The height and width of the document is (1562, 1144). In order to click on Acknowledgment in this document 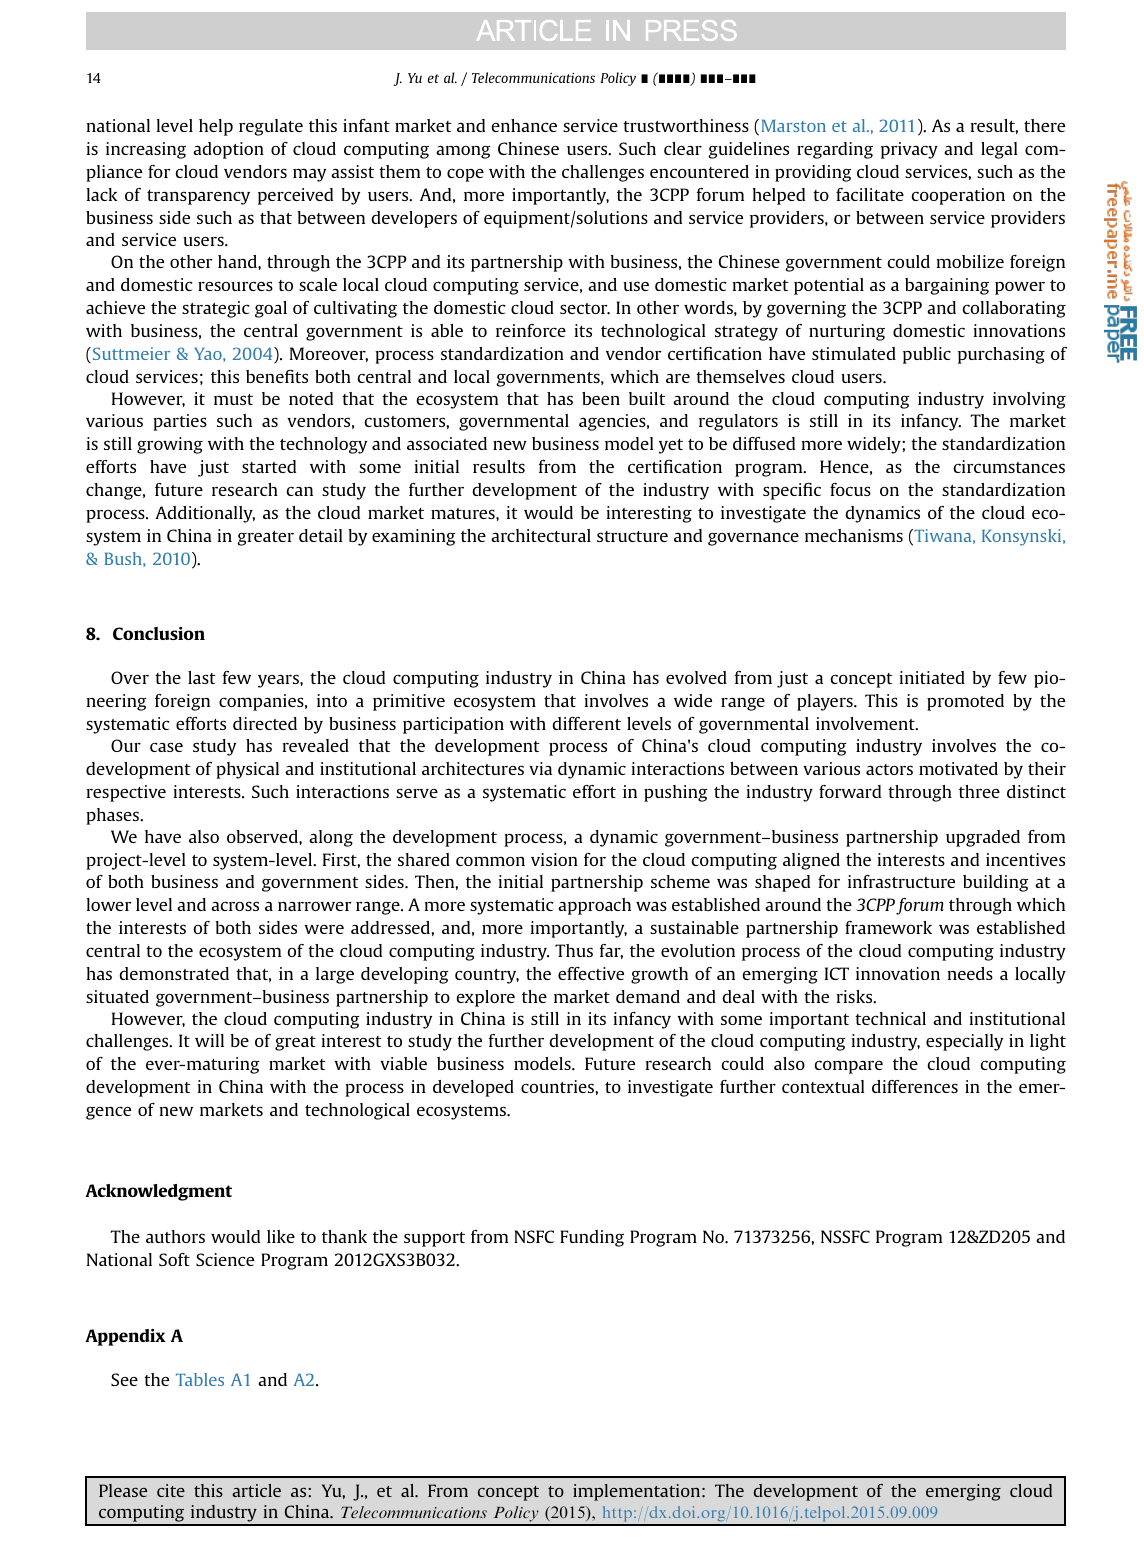, I will do `click(158, 1192)`.
